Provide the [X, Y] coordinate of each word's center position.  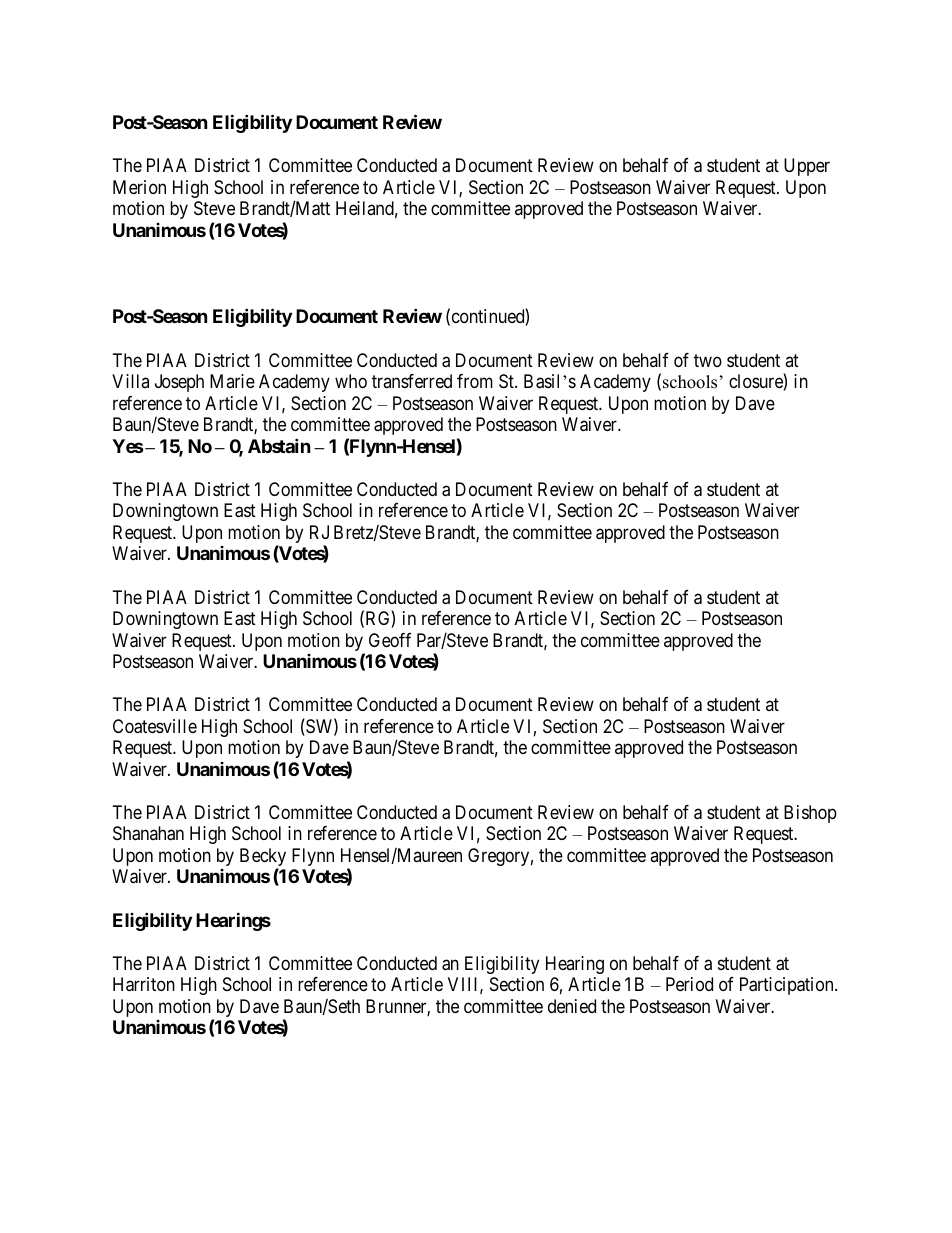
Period [689, 984]
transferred [412, 381]
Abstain [279, 445]
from [475, 381]
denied [572, 1006]
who [351, 381]
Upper [807, 167]
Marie [232, 381]
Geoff [390, 640]
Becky [263, 858]
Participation [788, 986]
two [708, 360]
